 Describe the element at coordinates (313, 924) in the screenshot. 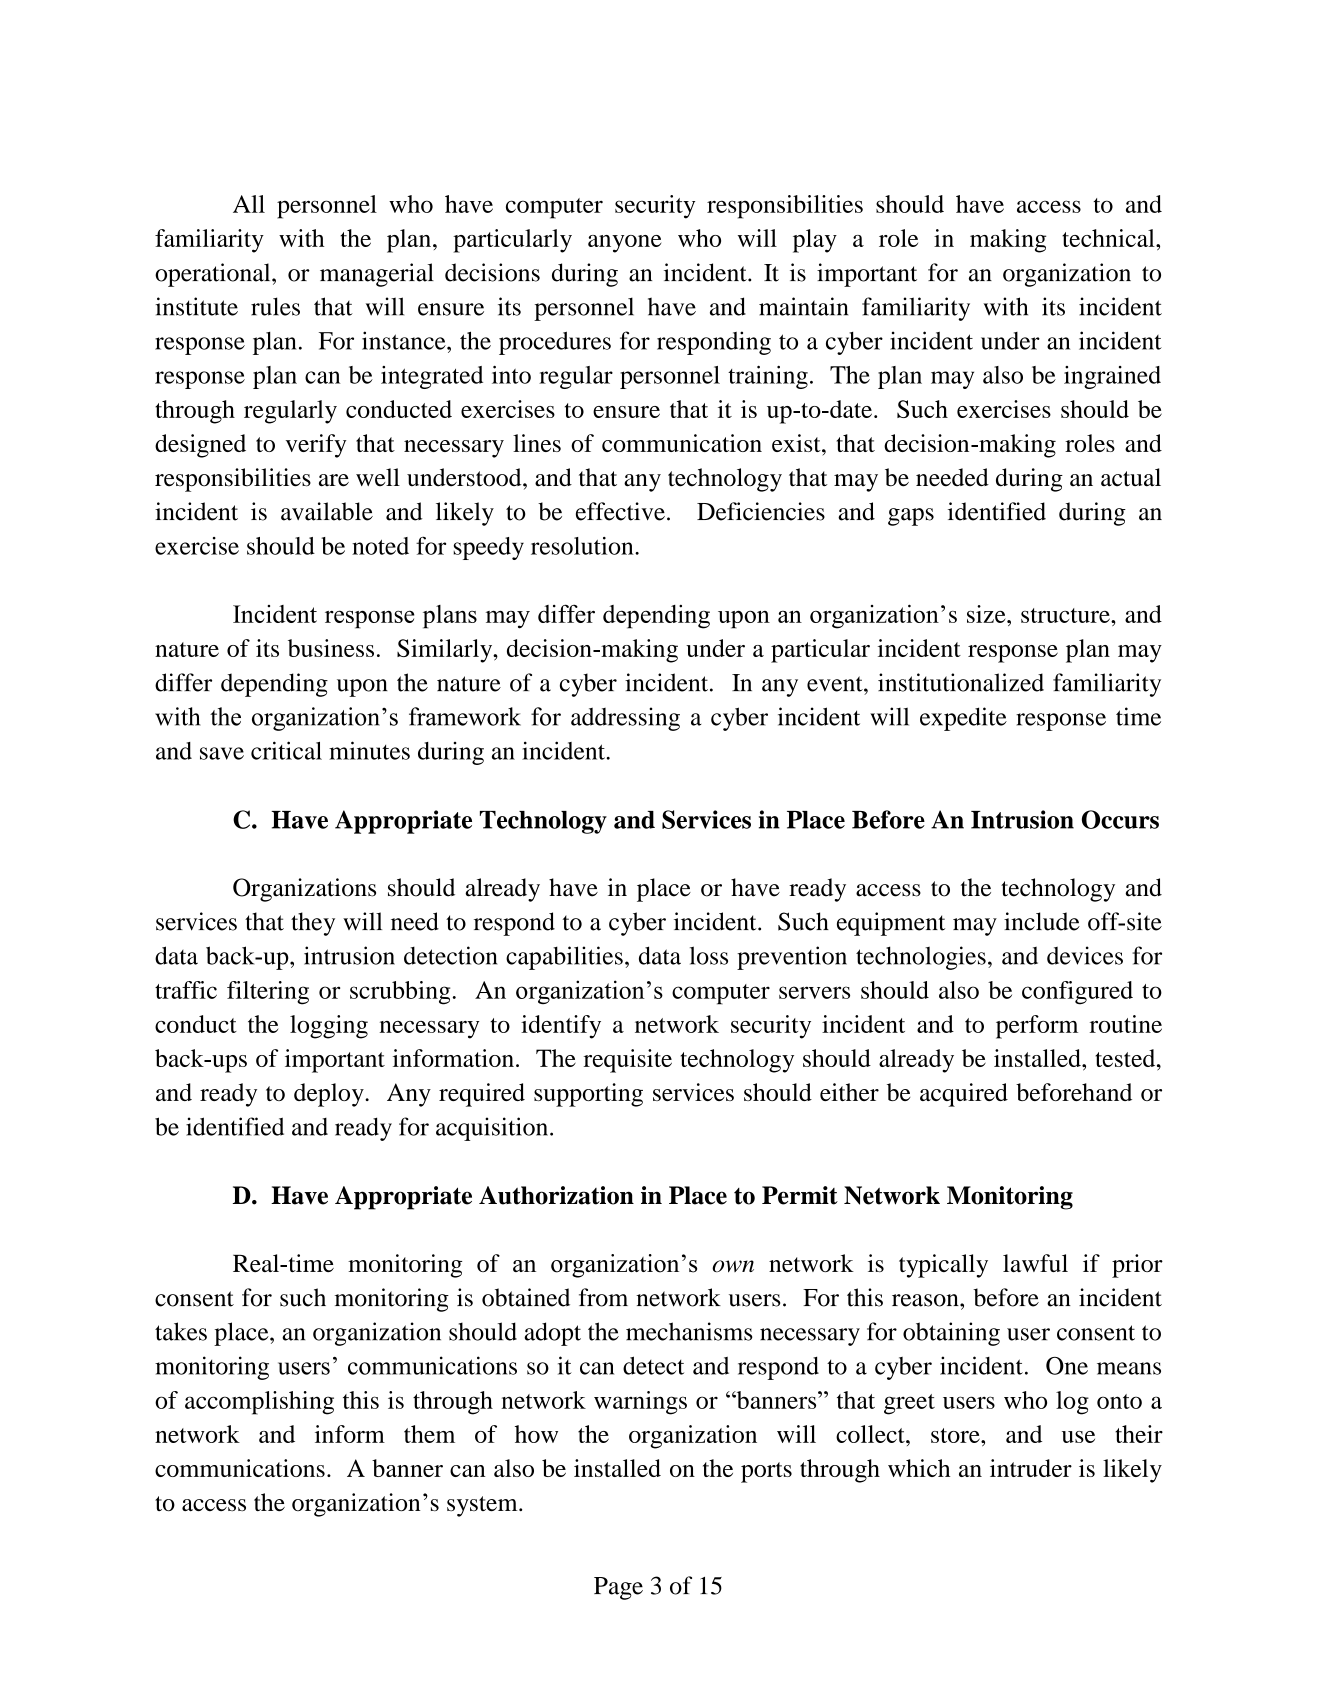

I see `they` at that location.
